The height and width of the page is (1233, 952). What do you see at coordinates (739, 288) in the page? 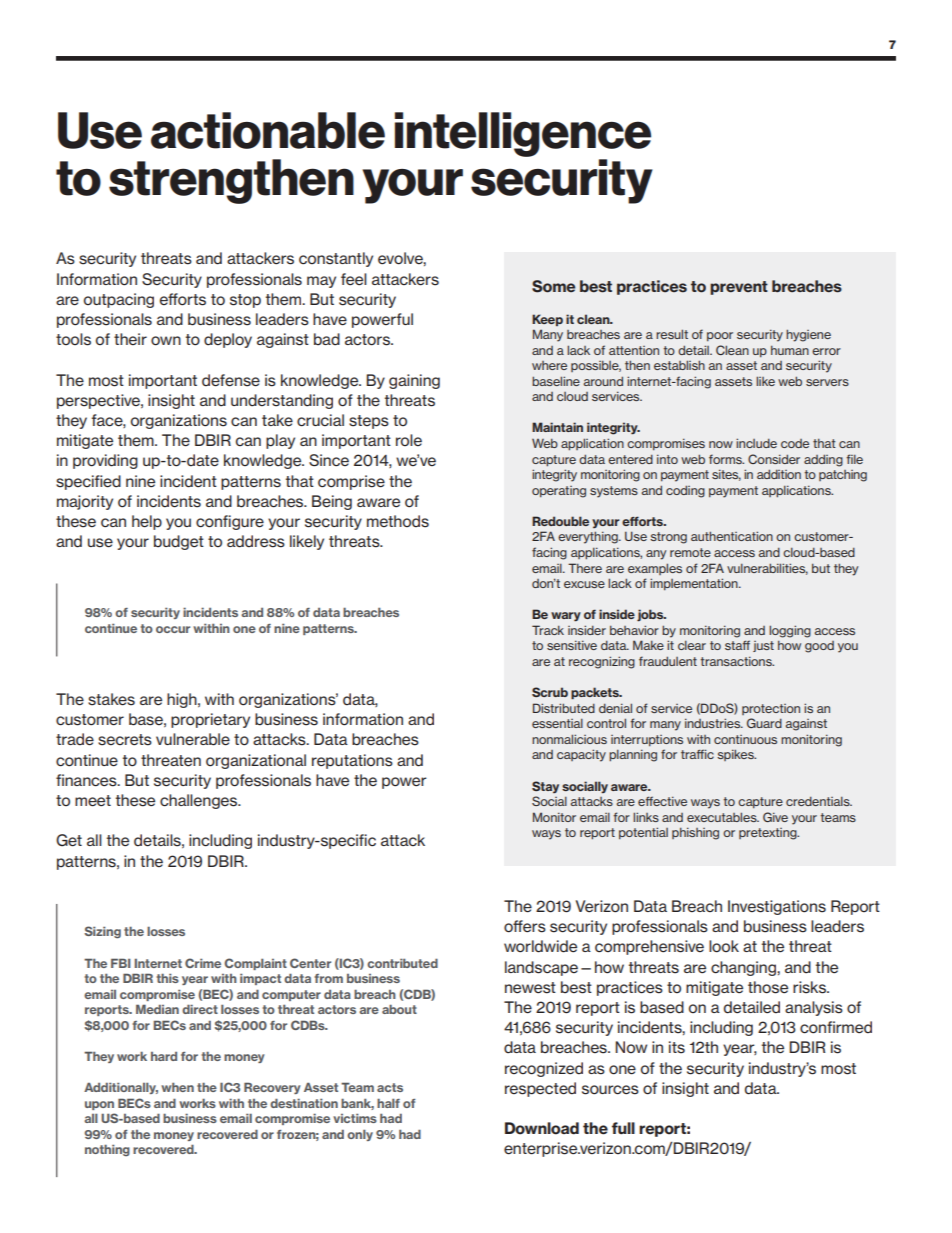
I see `prevent` at bounding box center [739, 288].
